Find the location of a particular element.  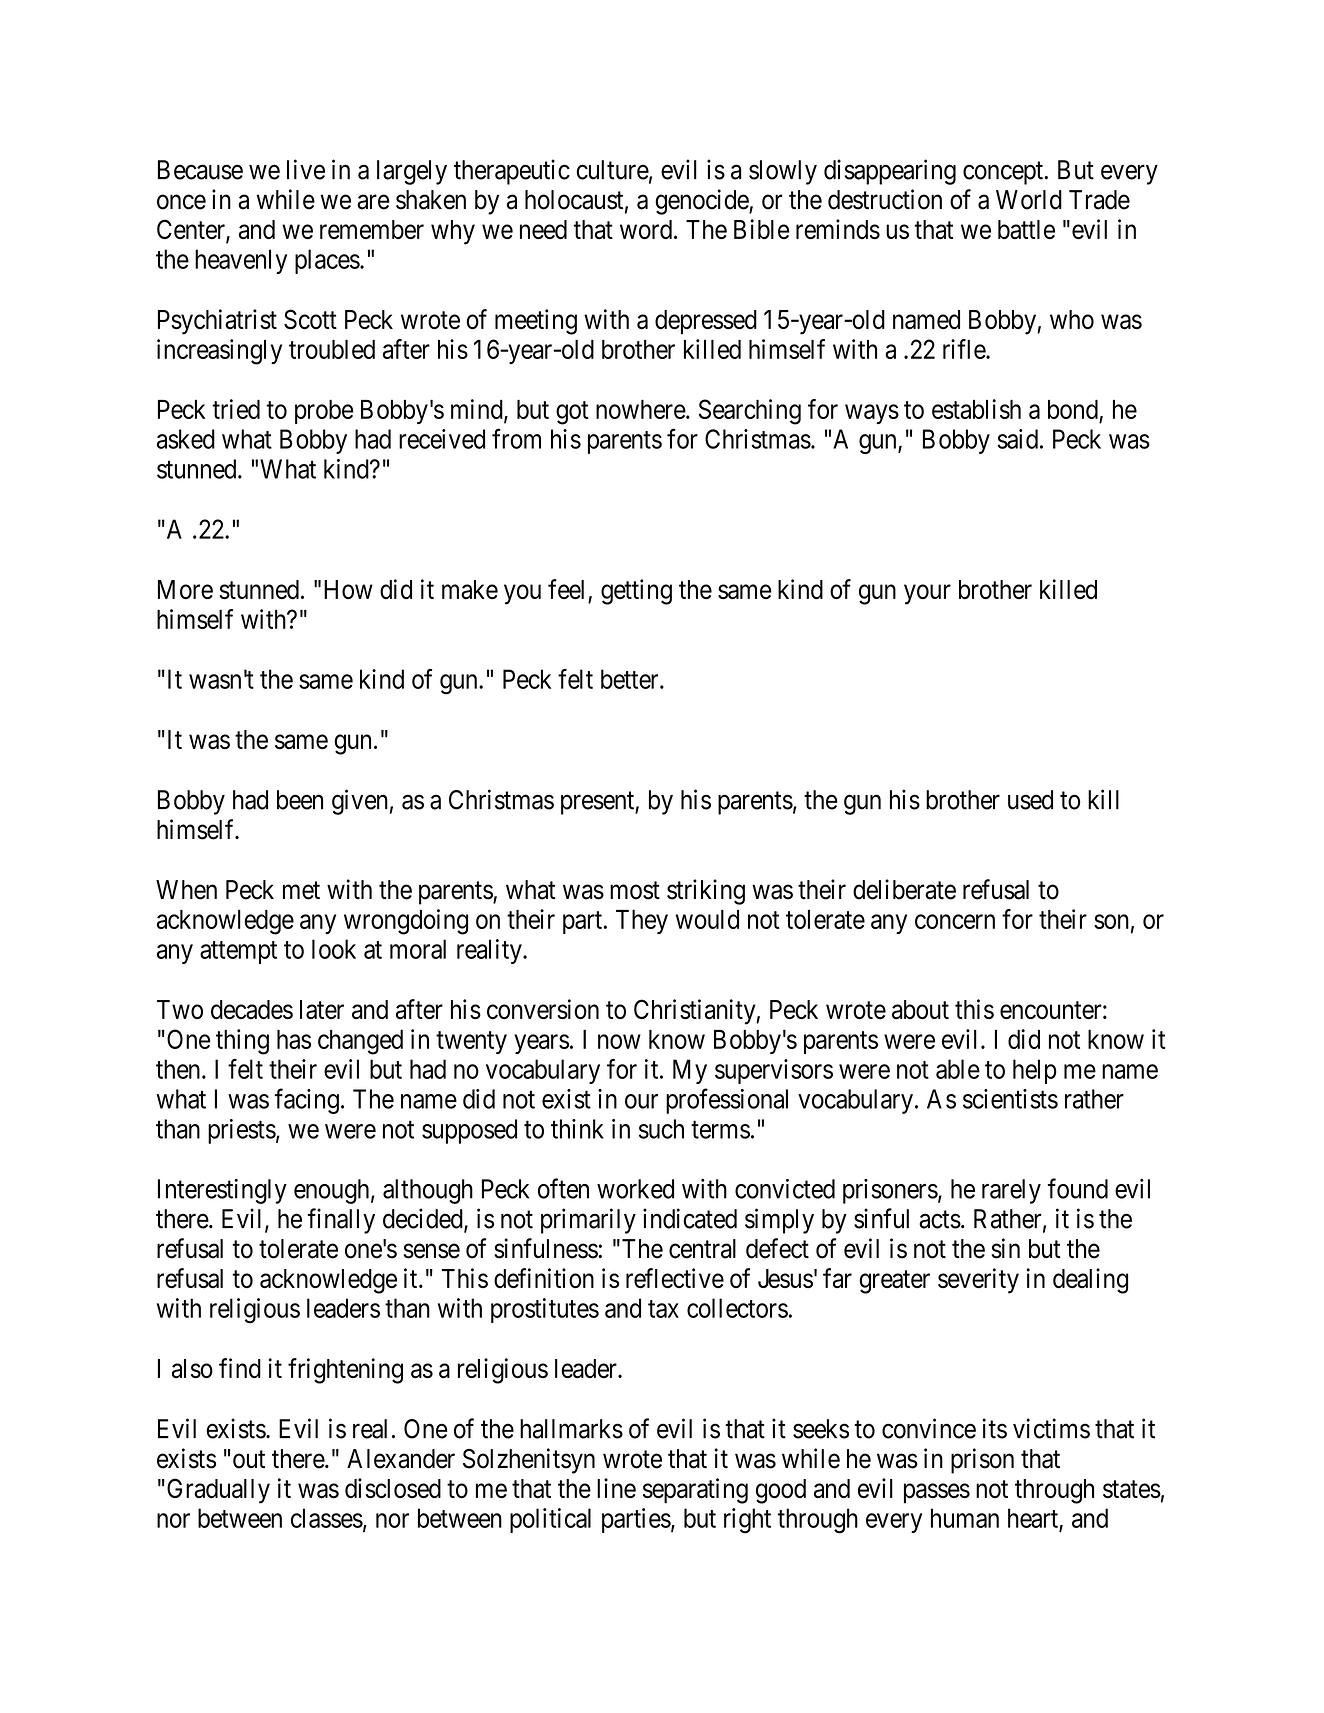

classes is located at coordinates (327, 1518).
